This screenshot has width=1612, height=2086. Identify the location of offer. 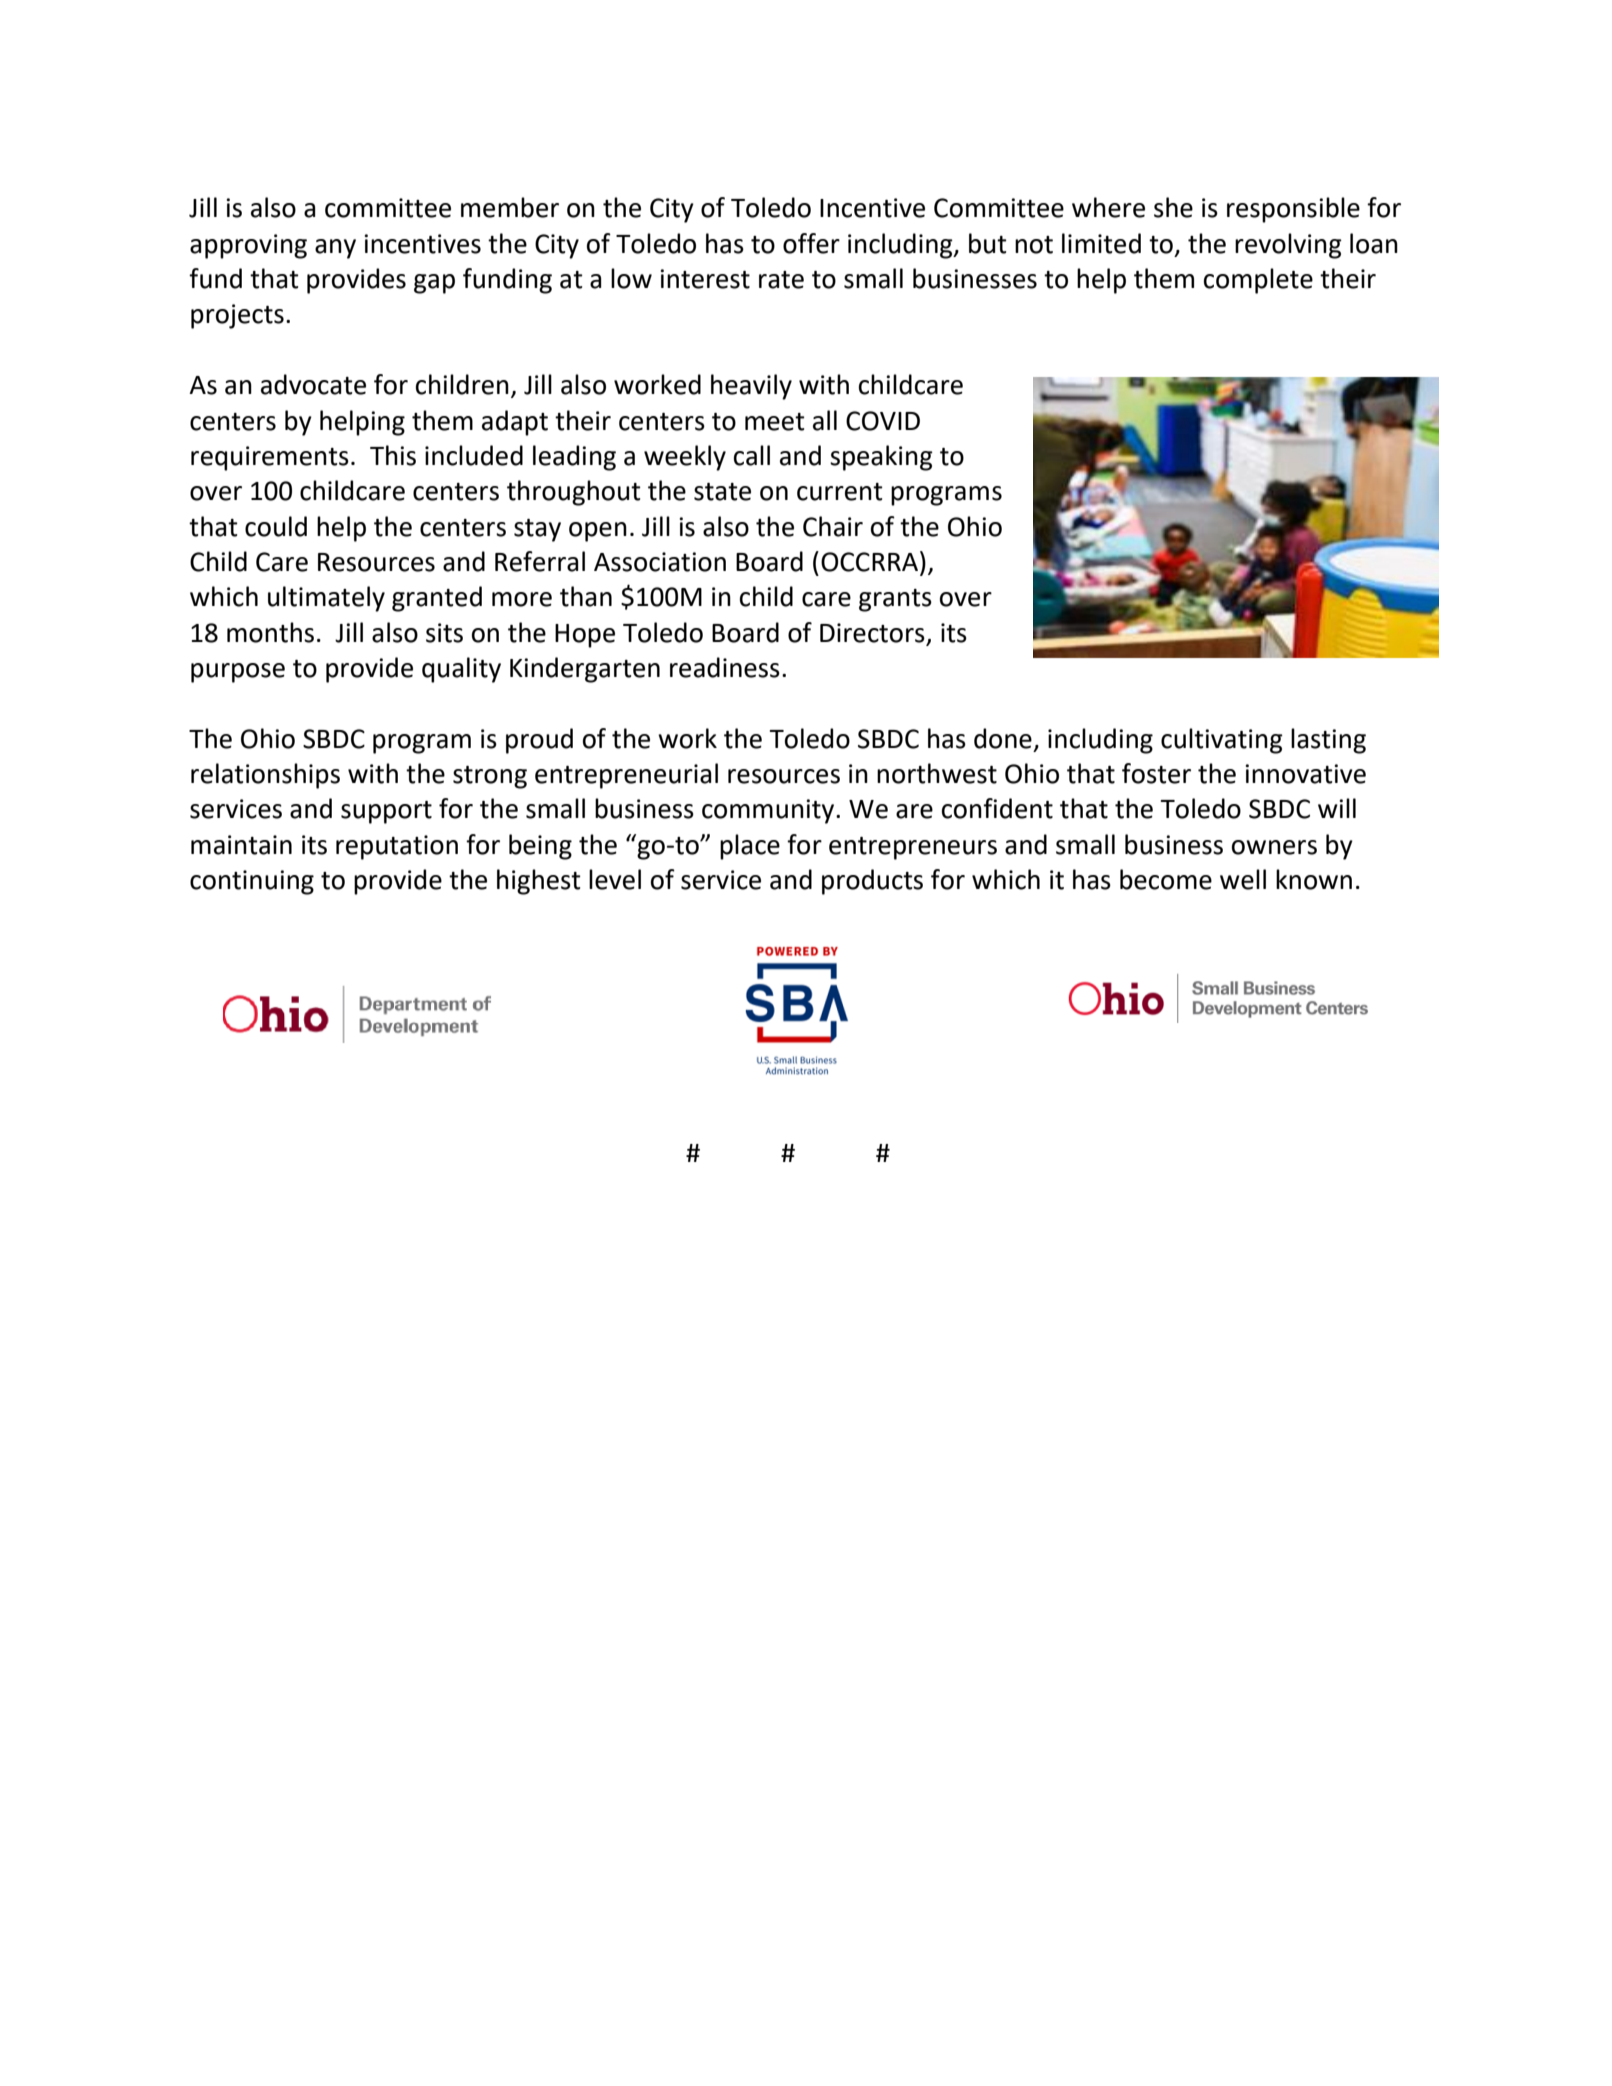
(811, 243).
